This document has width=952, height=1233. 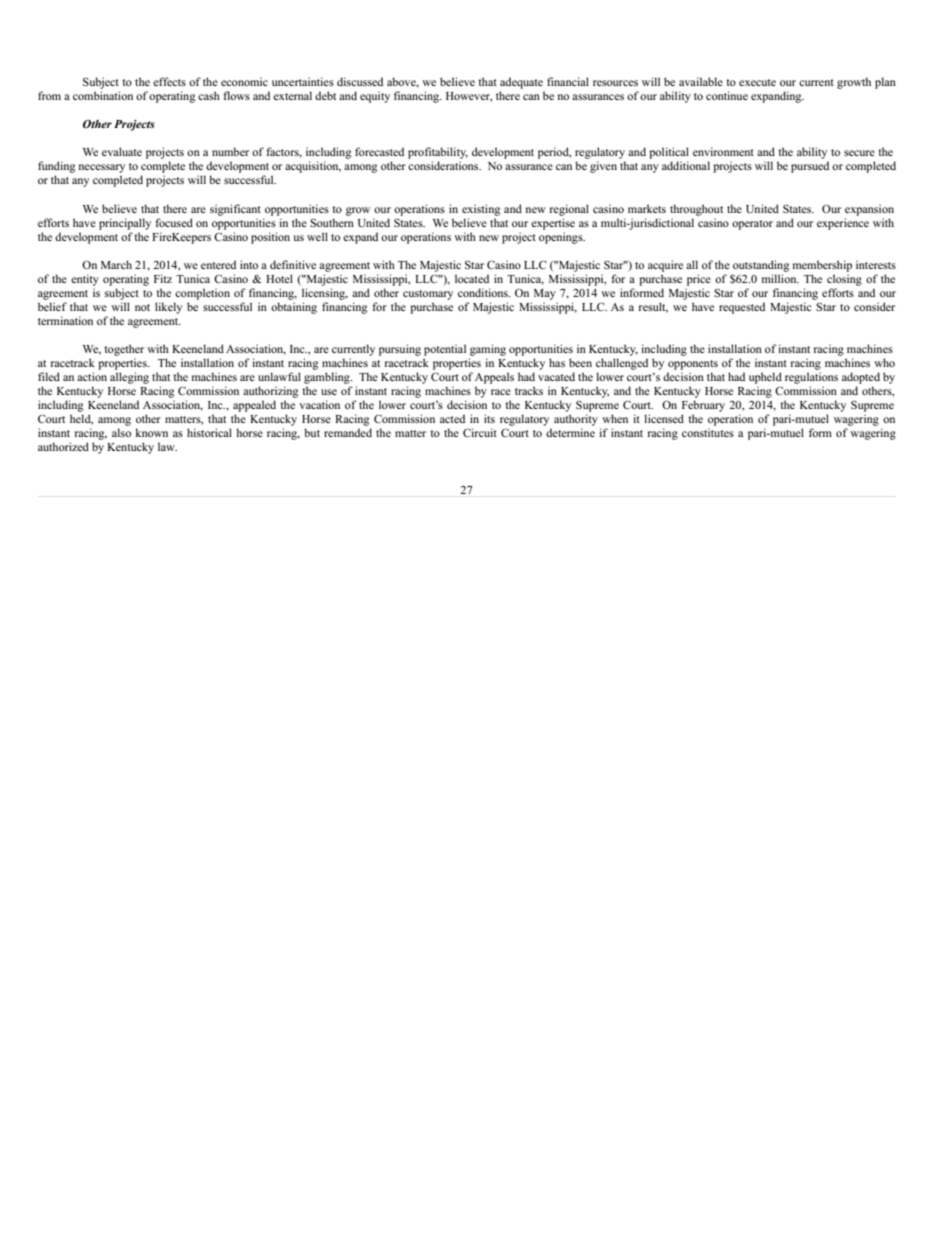 What do you see at coordinates (810, 167) in the document?
I see `pursued` at bounding box center [810, 167].
